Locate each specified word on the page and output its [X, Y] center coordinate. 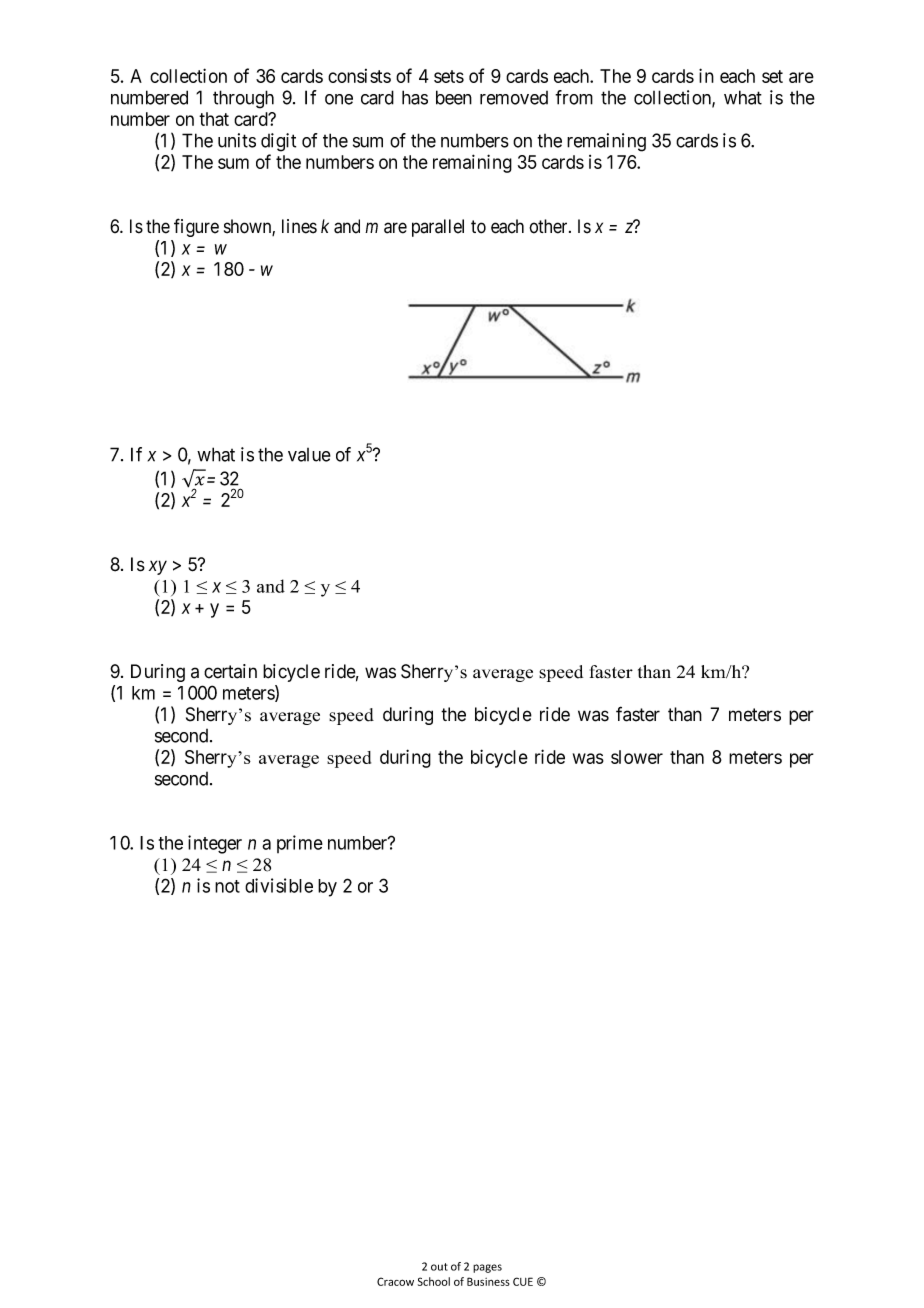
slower [637, 757]
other [549, 226]
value [309, 455]
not [227, 886]
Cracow [395, 1281]
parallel [438, 228]
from [574, 97]
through [243, 99]
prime [300, 844]
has [415, 97]
